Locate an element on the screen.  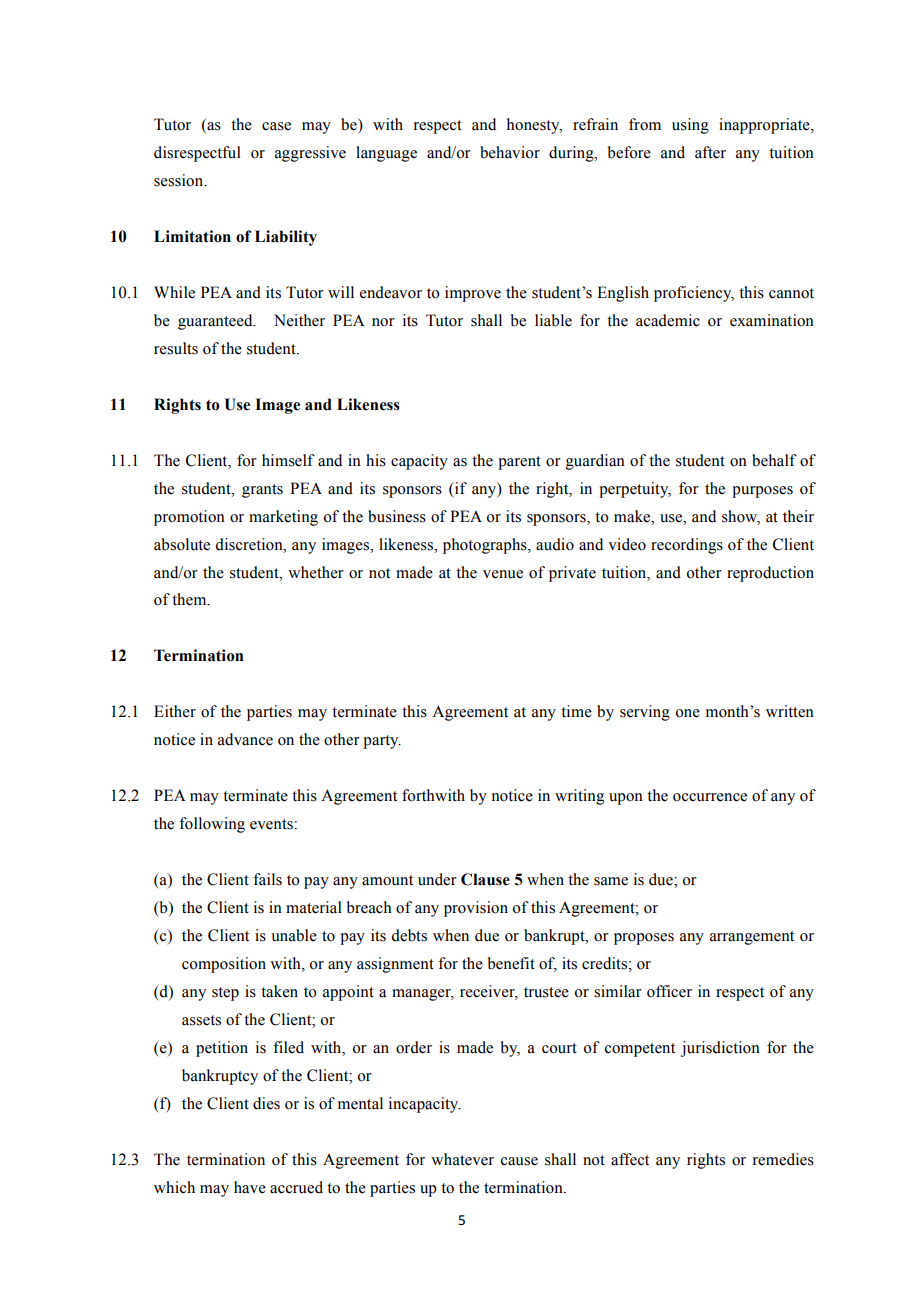
grants is located at coordinates (262, 491).
